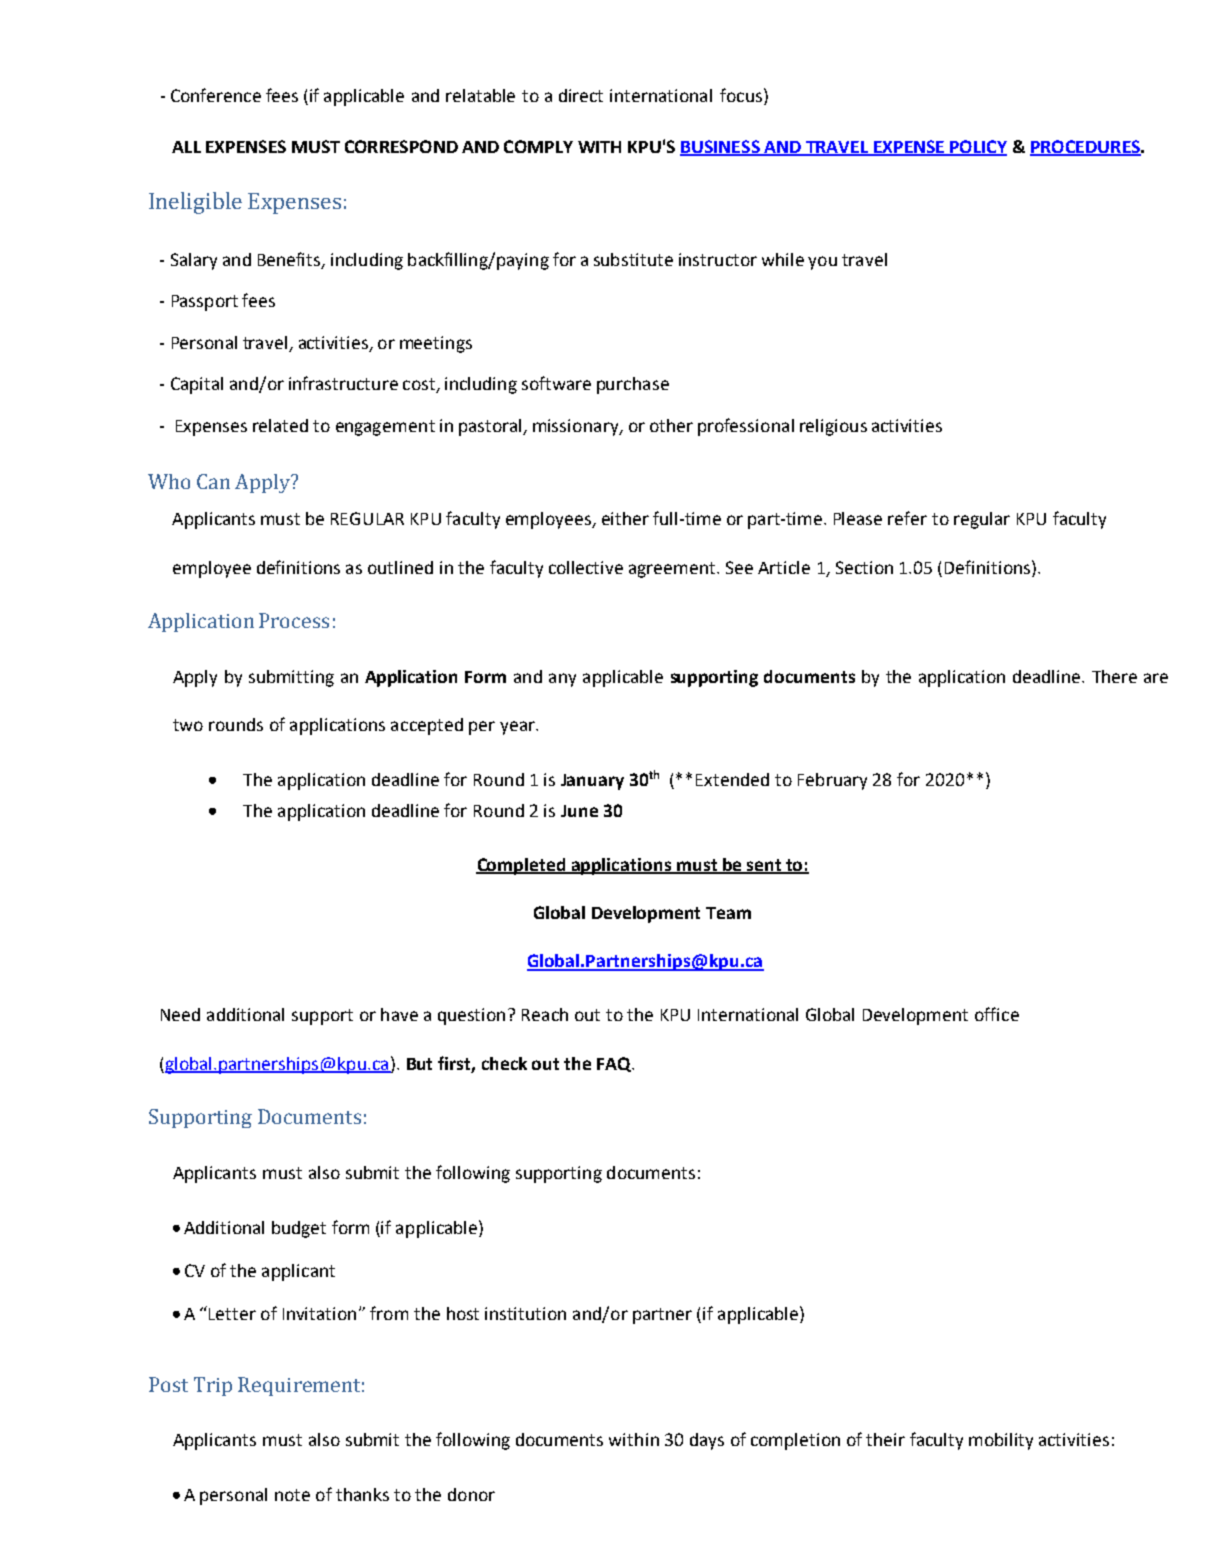 The image size is (1209, 1564). I want to click on note, so click(292, 1495).
